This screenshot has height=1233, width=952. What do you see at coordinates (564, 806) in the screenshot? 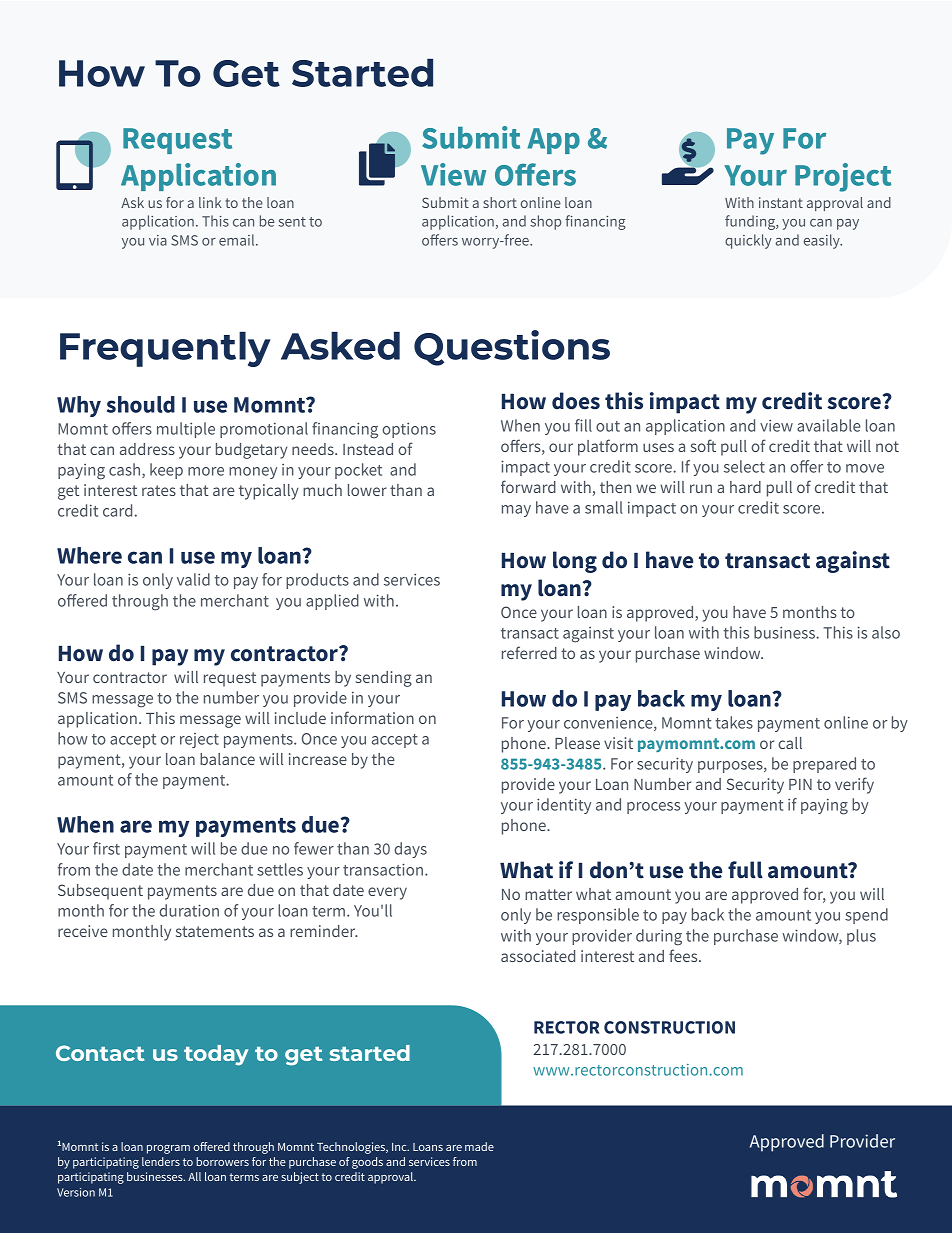
I see `identity` at bounding box center [564, 806].
